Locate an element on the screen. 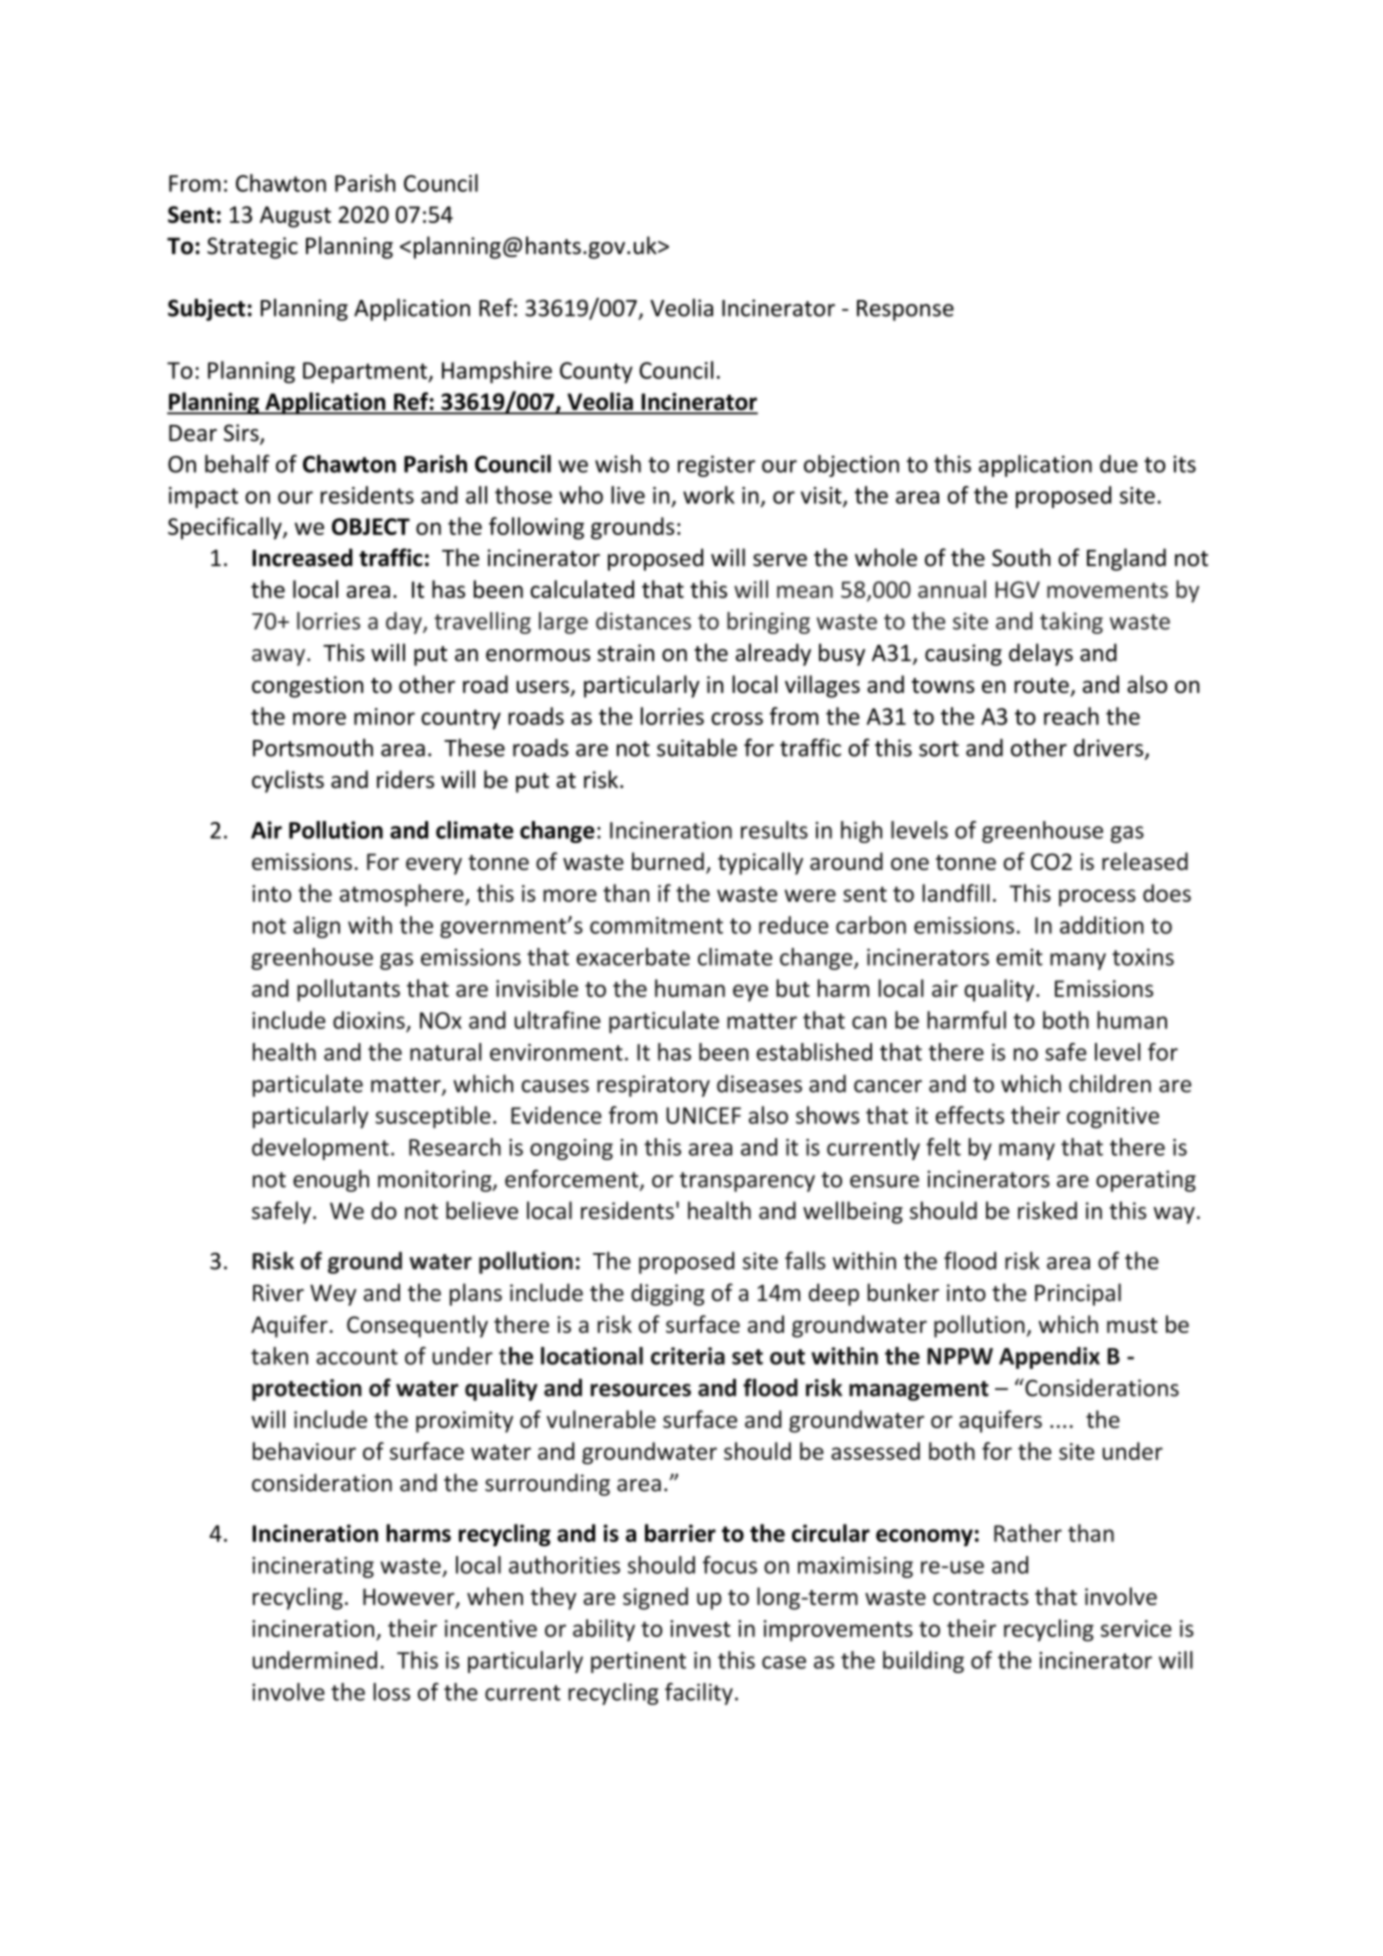 Image resolution: width=1383 pixels, height=1956 pixels. transparency is located at coordinates (747, 1182).
